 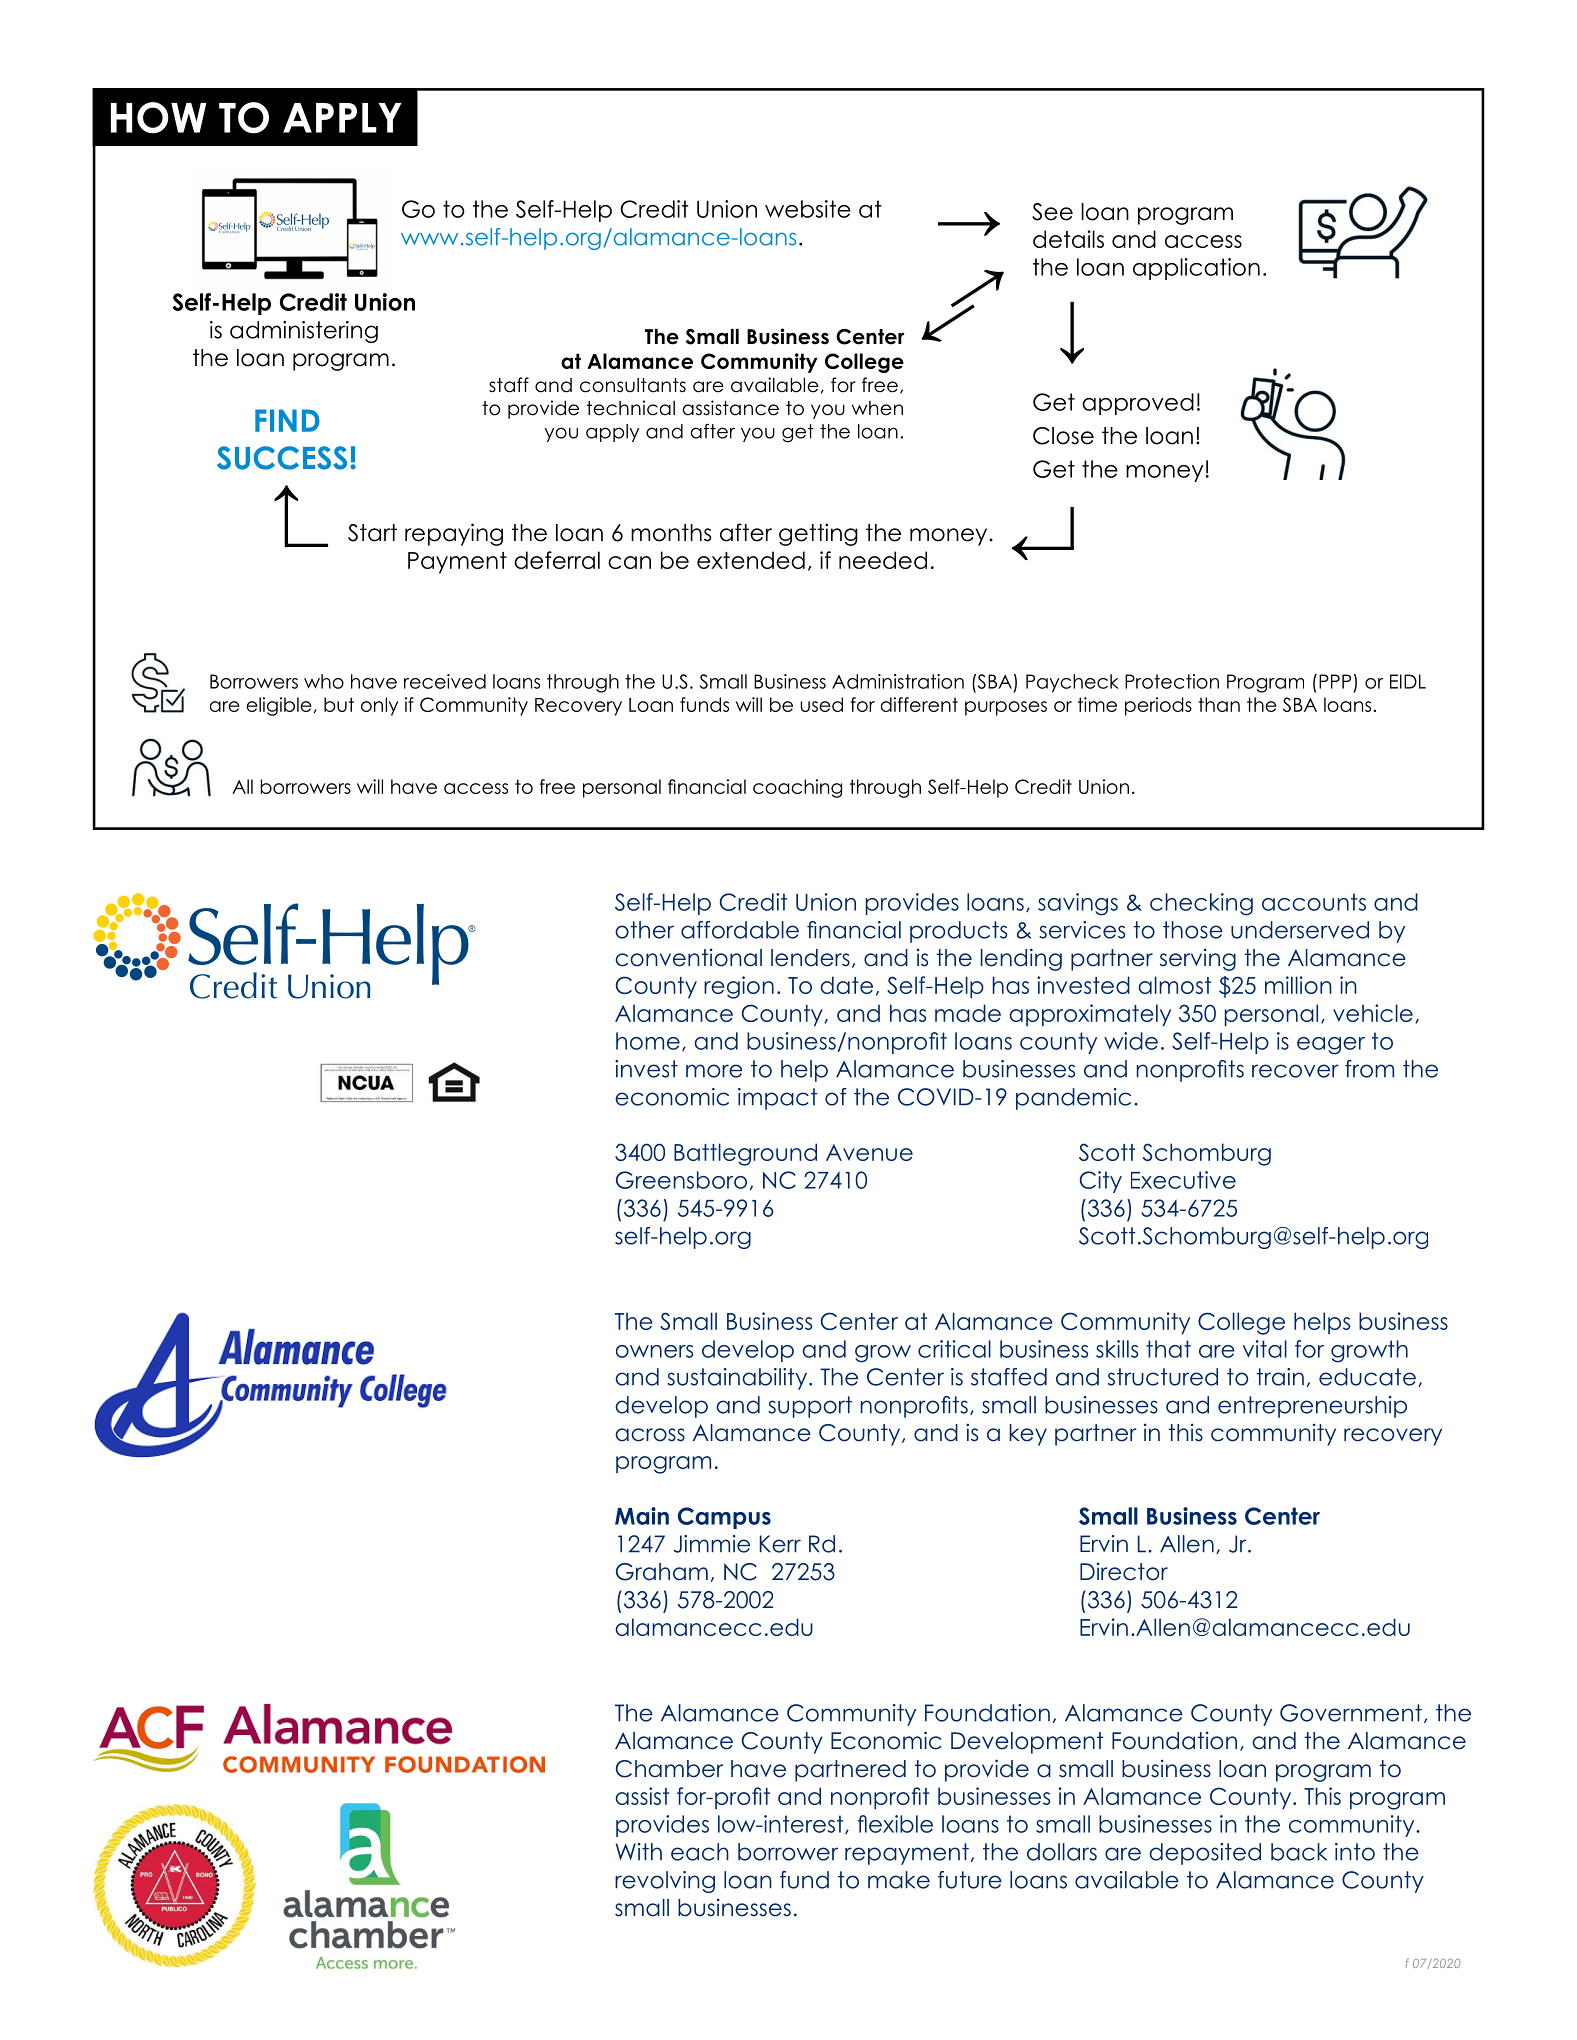 I want to click on With, so click(x=639, y=1852).
